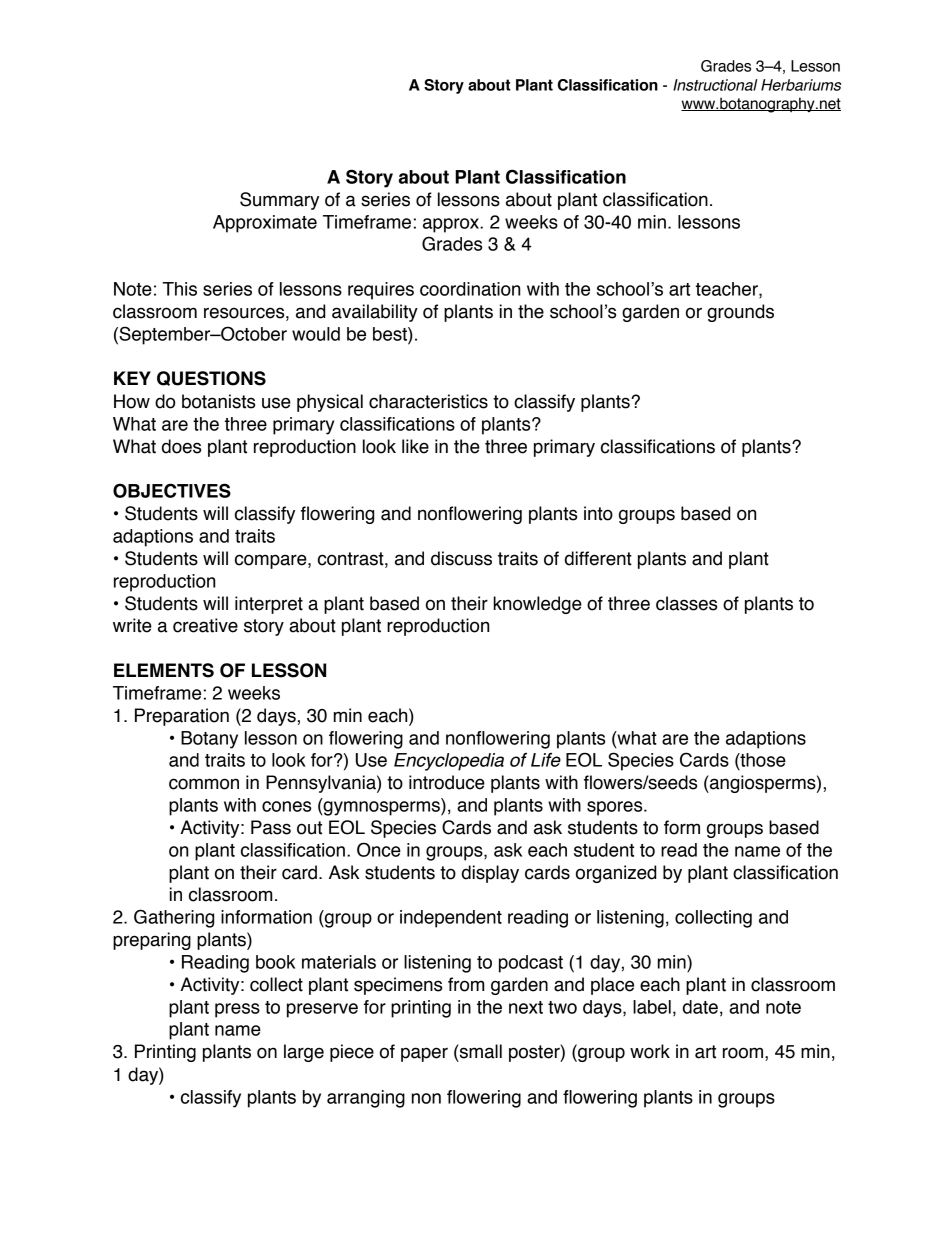  I want to click on Instructional, so click(715, 85).
